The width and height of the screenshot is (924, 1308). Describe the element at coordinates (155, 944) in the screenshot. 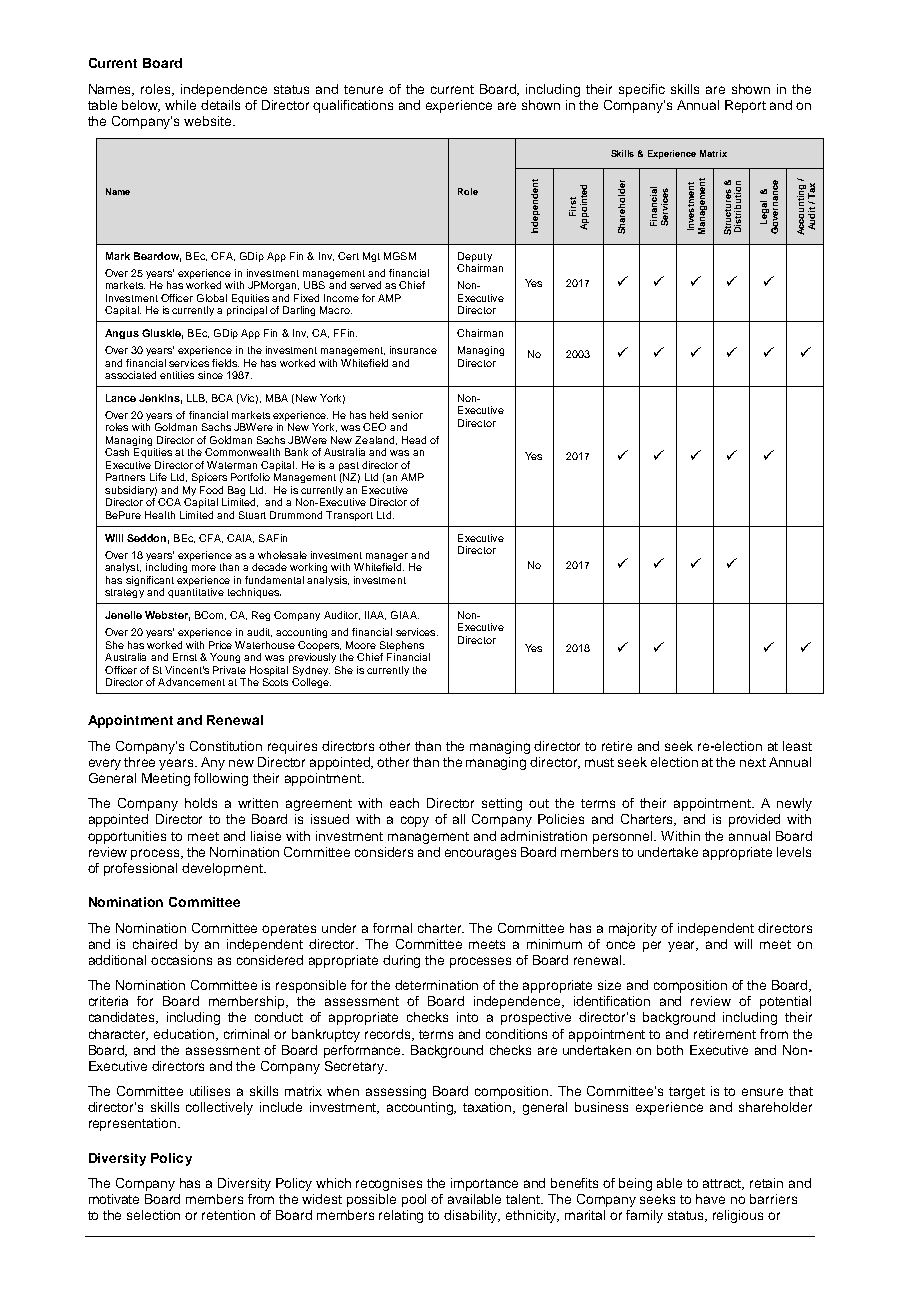

I see `chaired` at that location.
